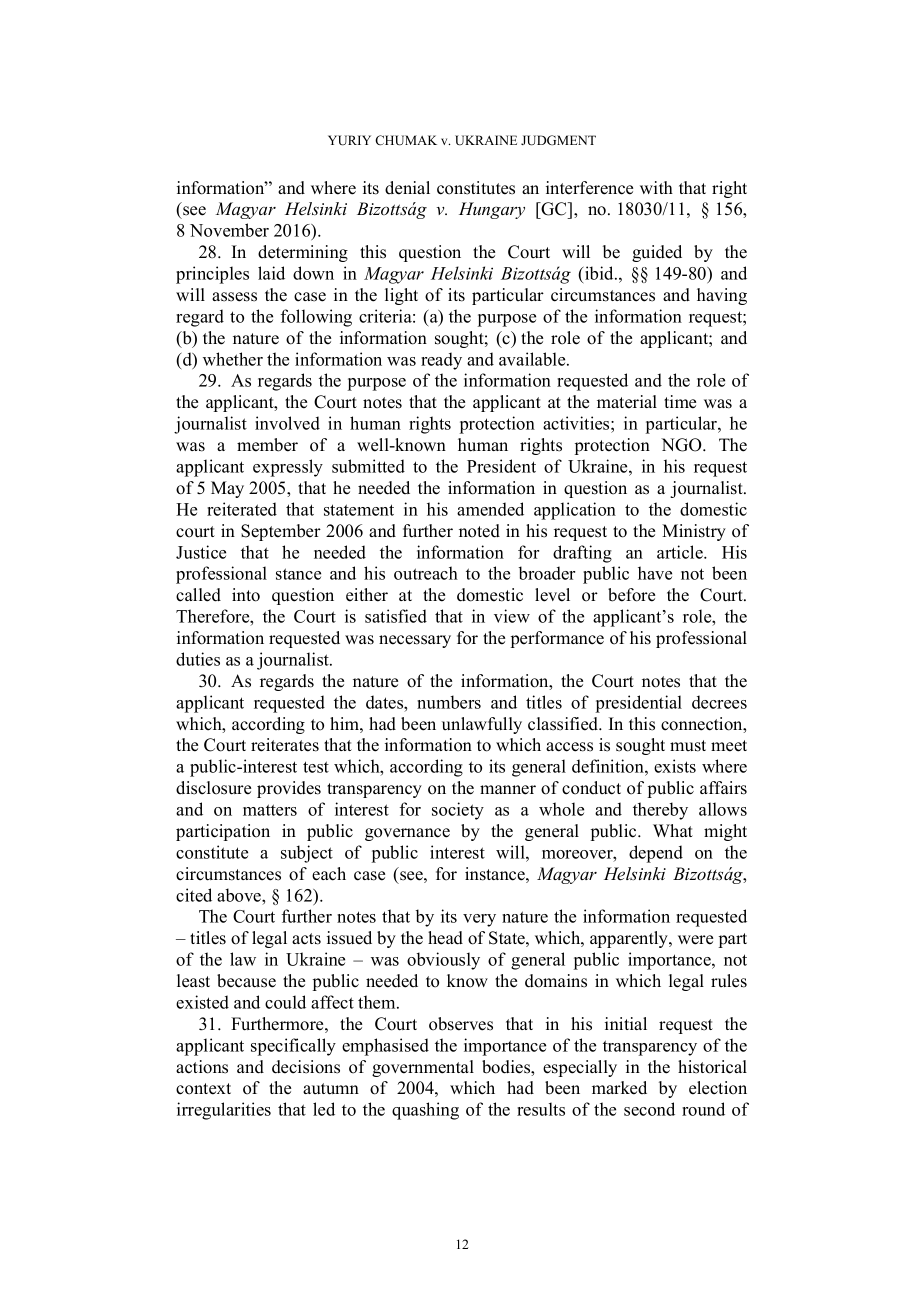 This screenshot has width=924, height=1308. I want to click on amended, so click(490, 509).
